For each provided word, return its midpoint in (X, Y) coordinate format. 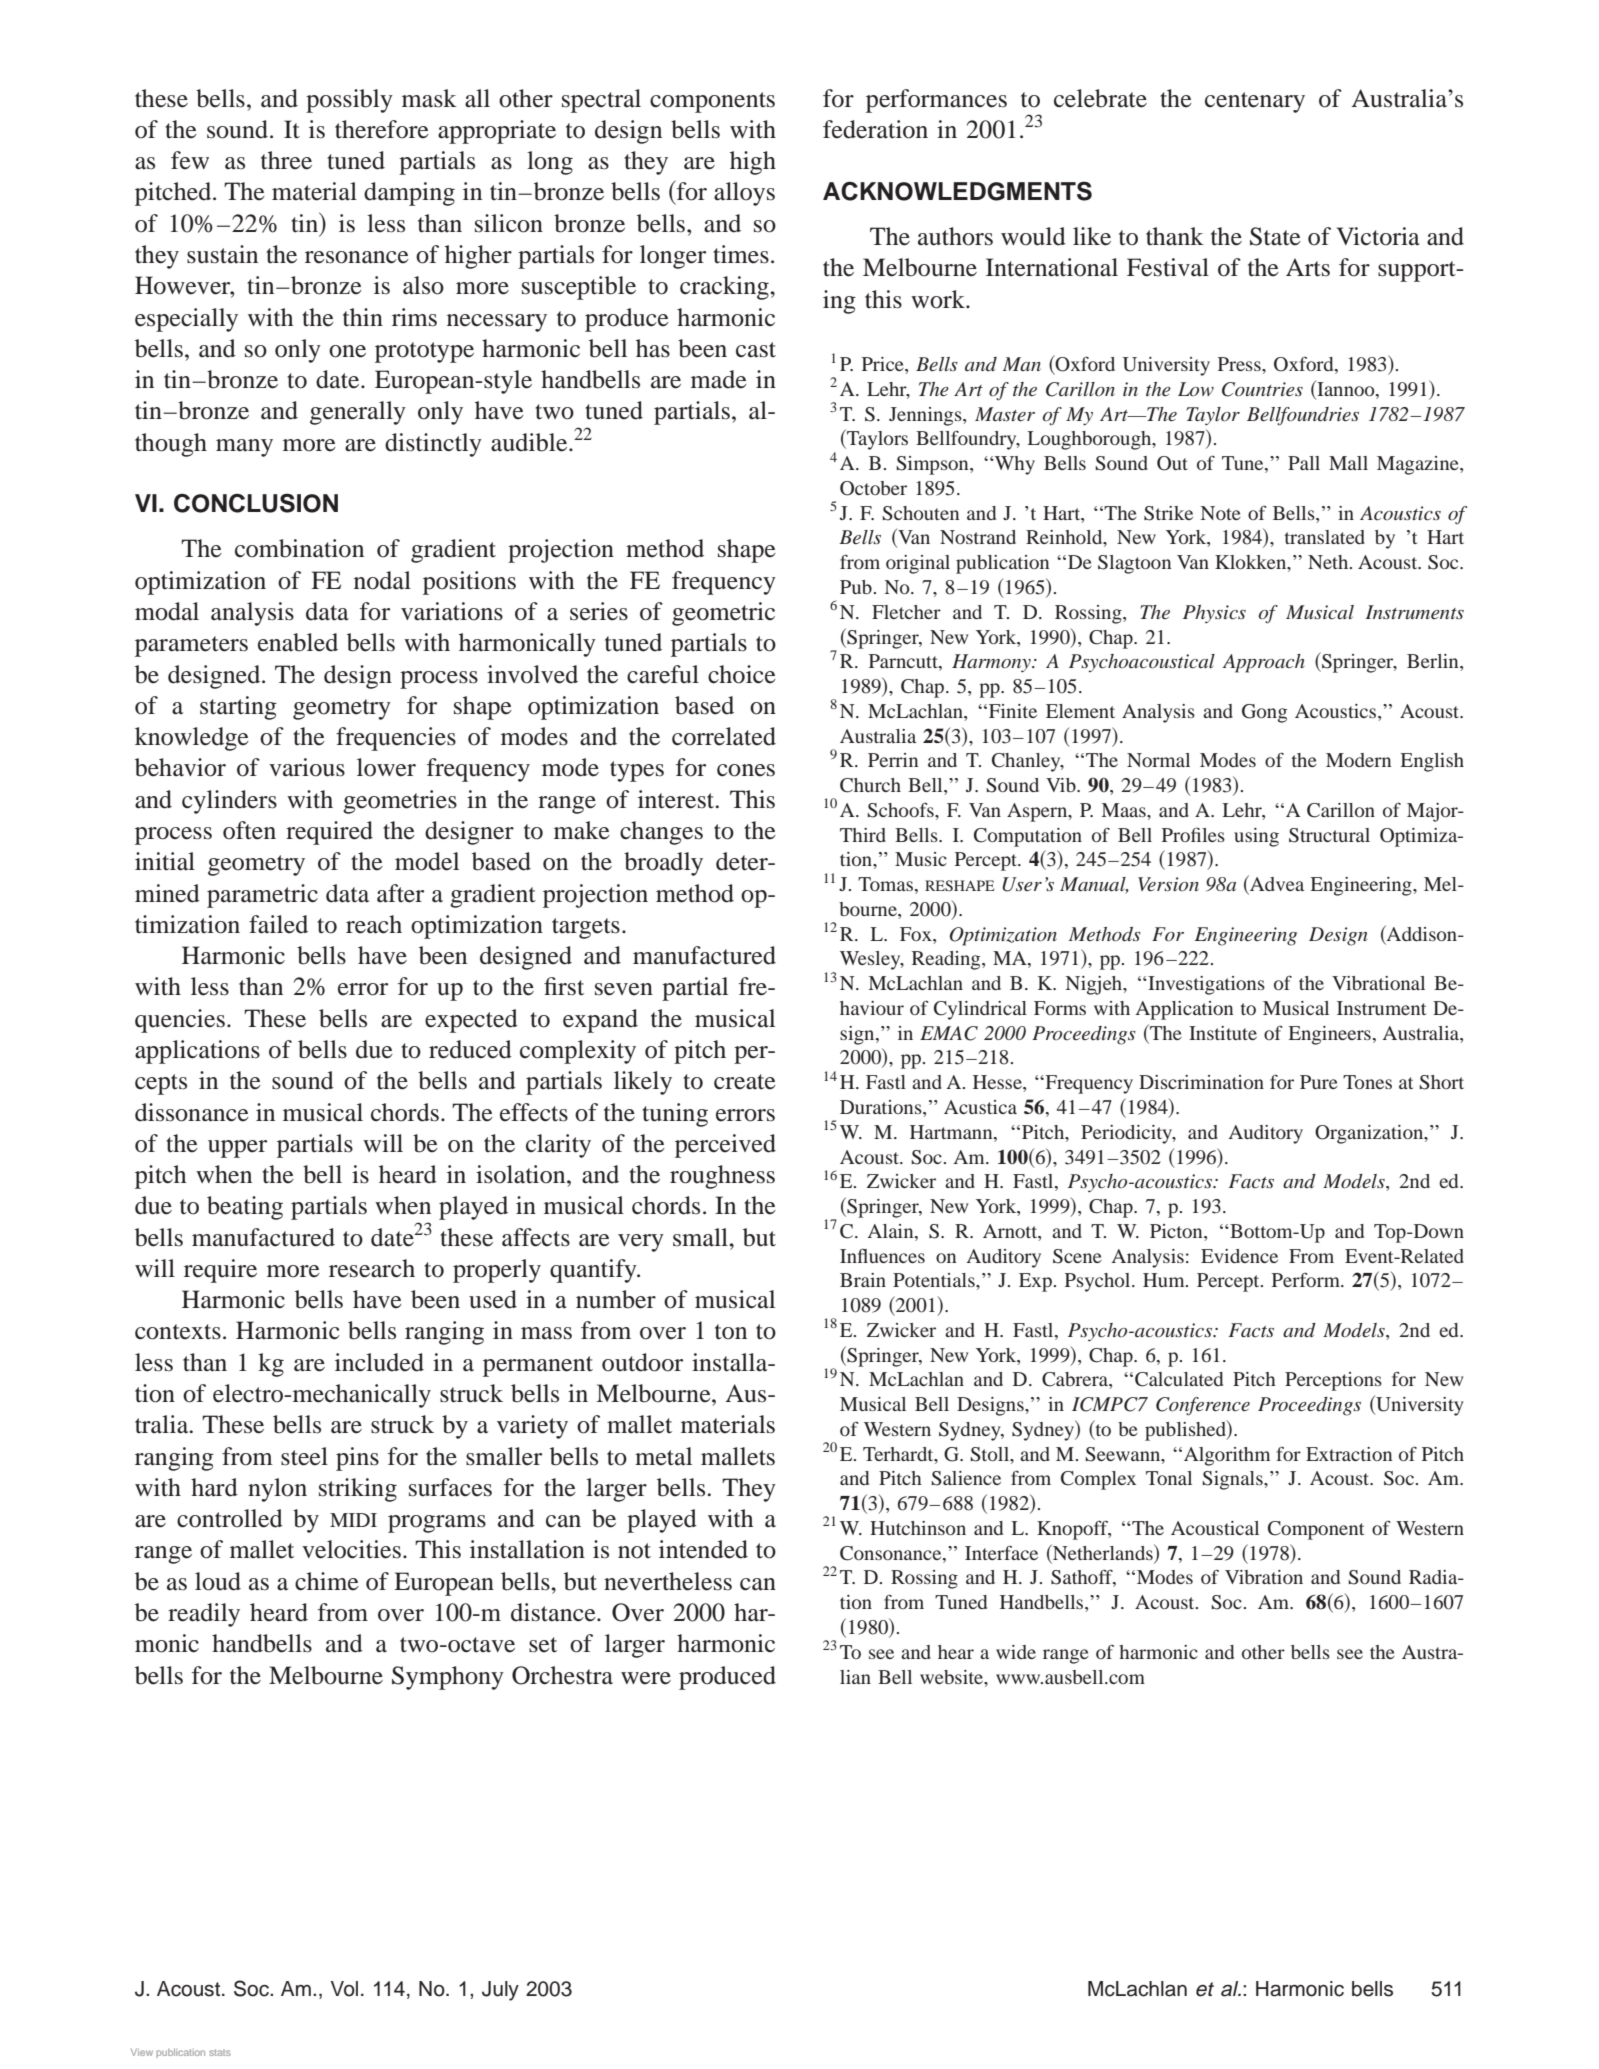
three (286, 160)
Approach (1263, 663)
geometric (723, 614)
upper (237, 1149)
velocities (351, 1549)
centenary (1255, 102)
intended (703, 1549)
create (745, 1082)
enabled (298, 642)
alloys (744, 194)
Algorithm (1227, 1456)
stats (220, 2052)
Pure (1319, 1082)
